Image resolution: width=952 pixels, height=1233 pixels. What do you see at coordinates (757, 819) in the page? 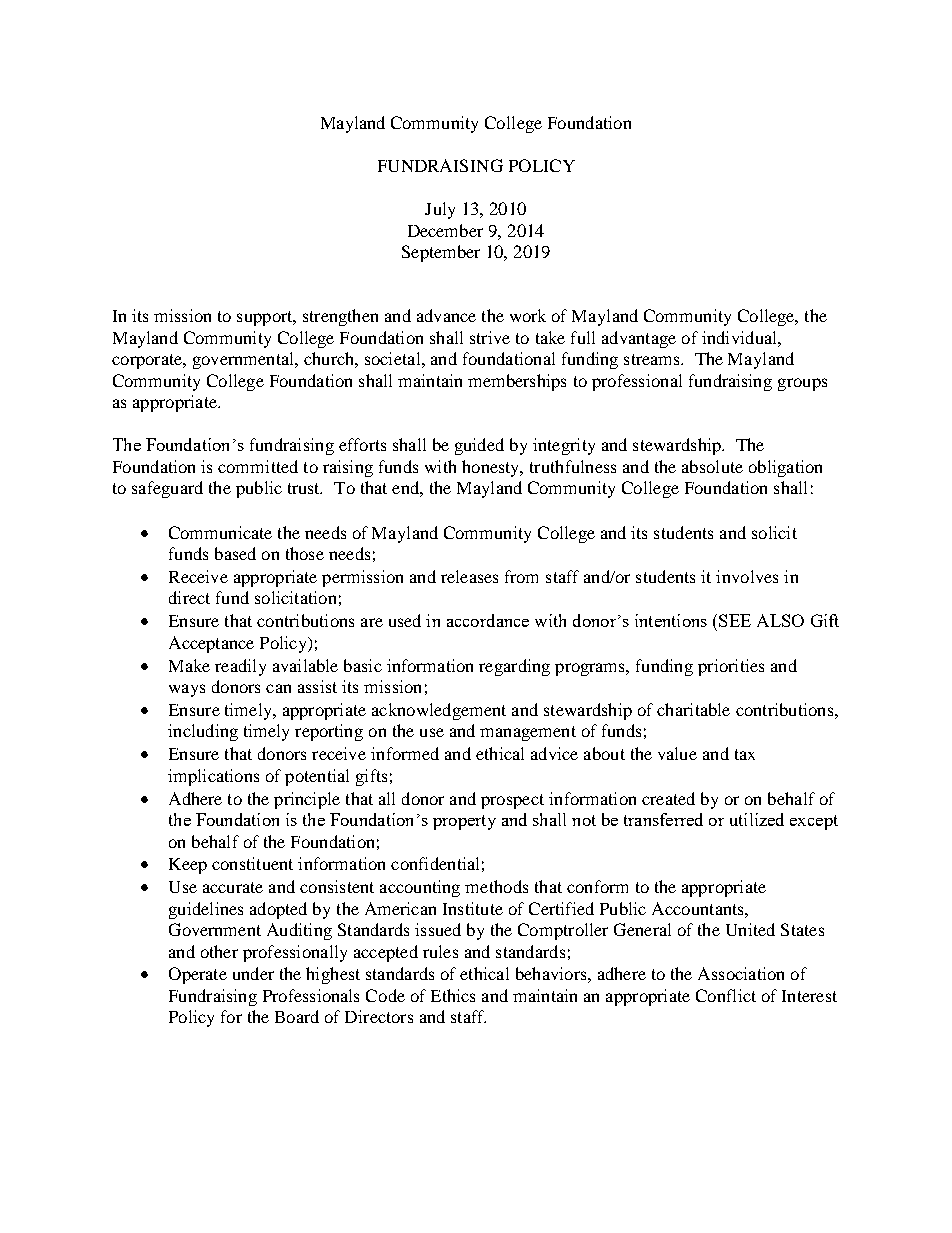
I see `utilized` at bounding box center [757, 819].
